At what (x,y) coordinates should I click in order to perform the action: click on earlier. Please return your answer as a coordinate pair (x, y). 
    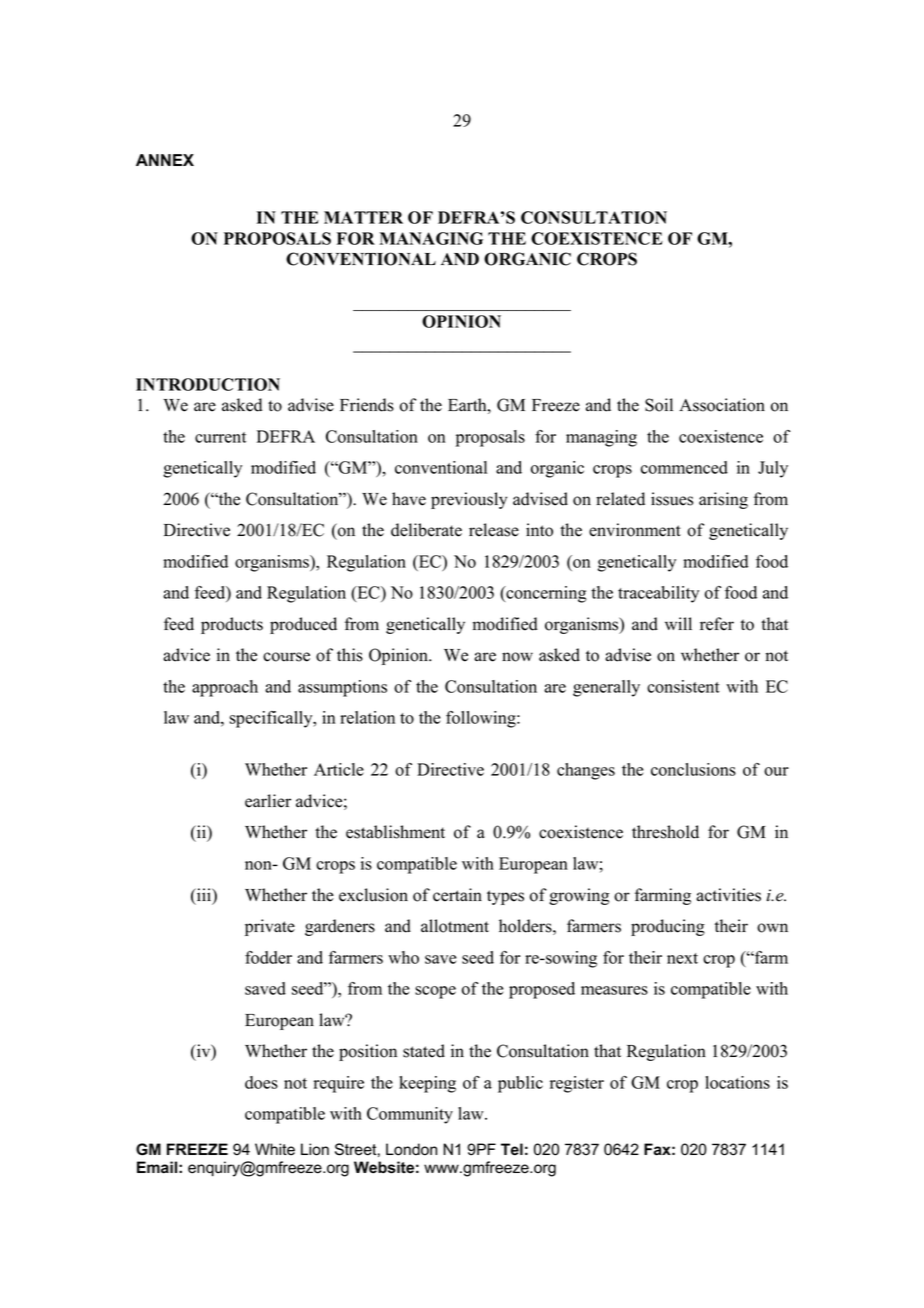
    Looking at the image, I should click on (268, 801).
